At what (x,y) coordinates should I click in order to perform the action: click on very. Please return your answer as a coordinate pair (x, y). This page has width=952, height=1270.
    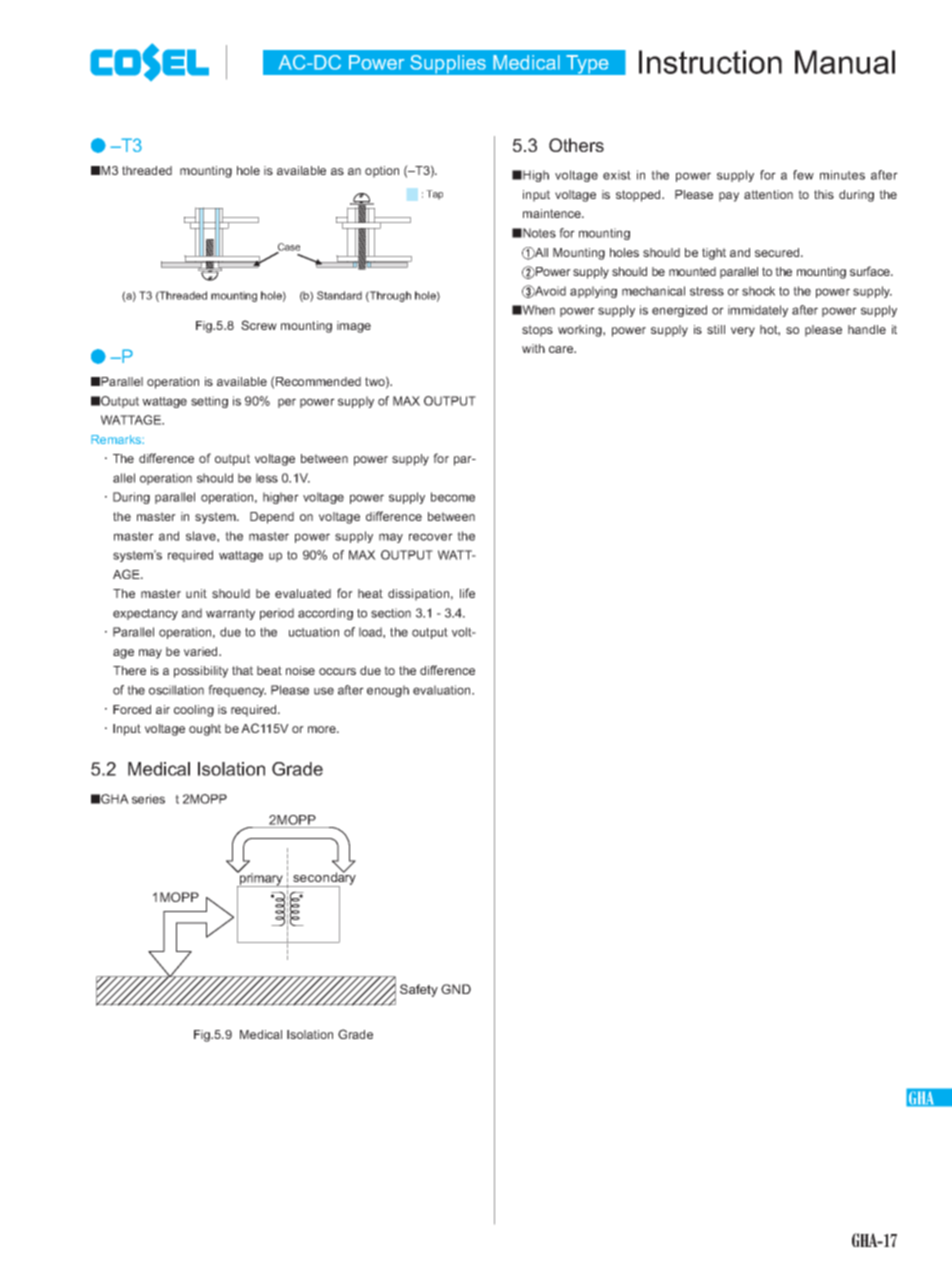
    Looking at the image, I should click on (743, 332).
